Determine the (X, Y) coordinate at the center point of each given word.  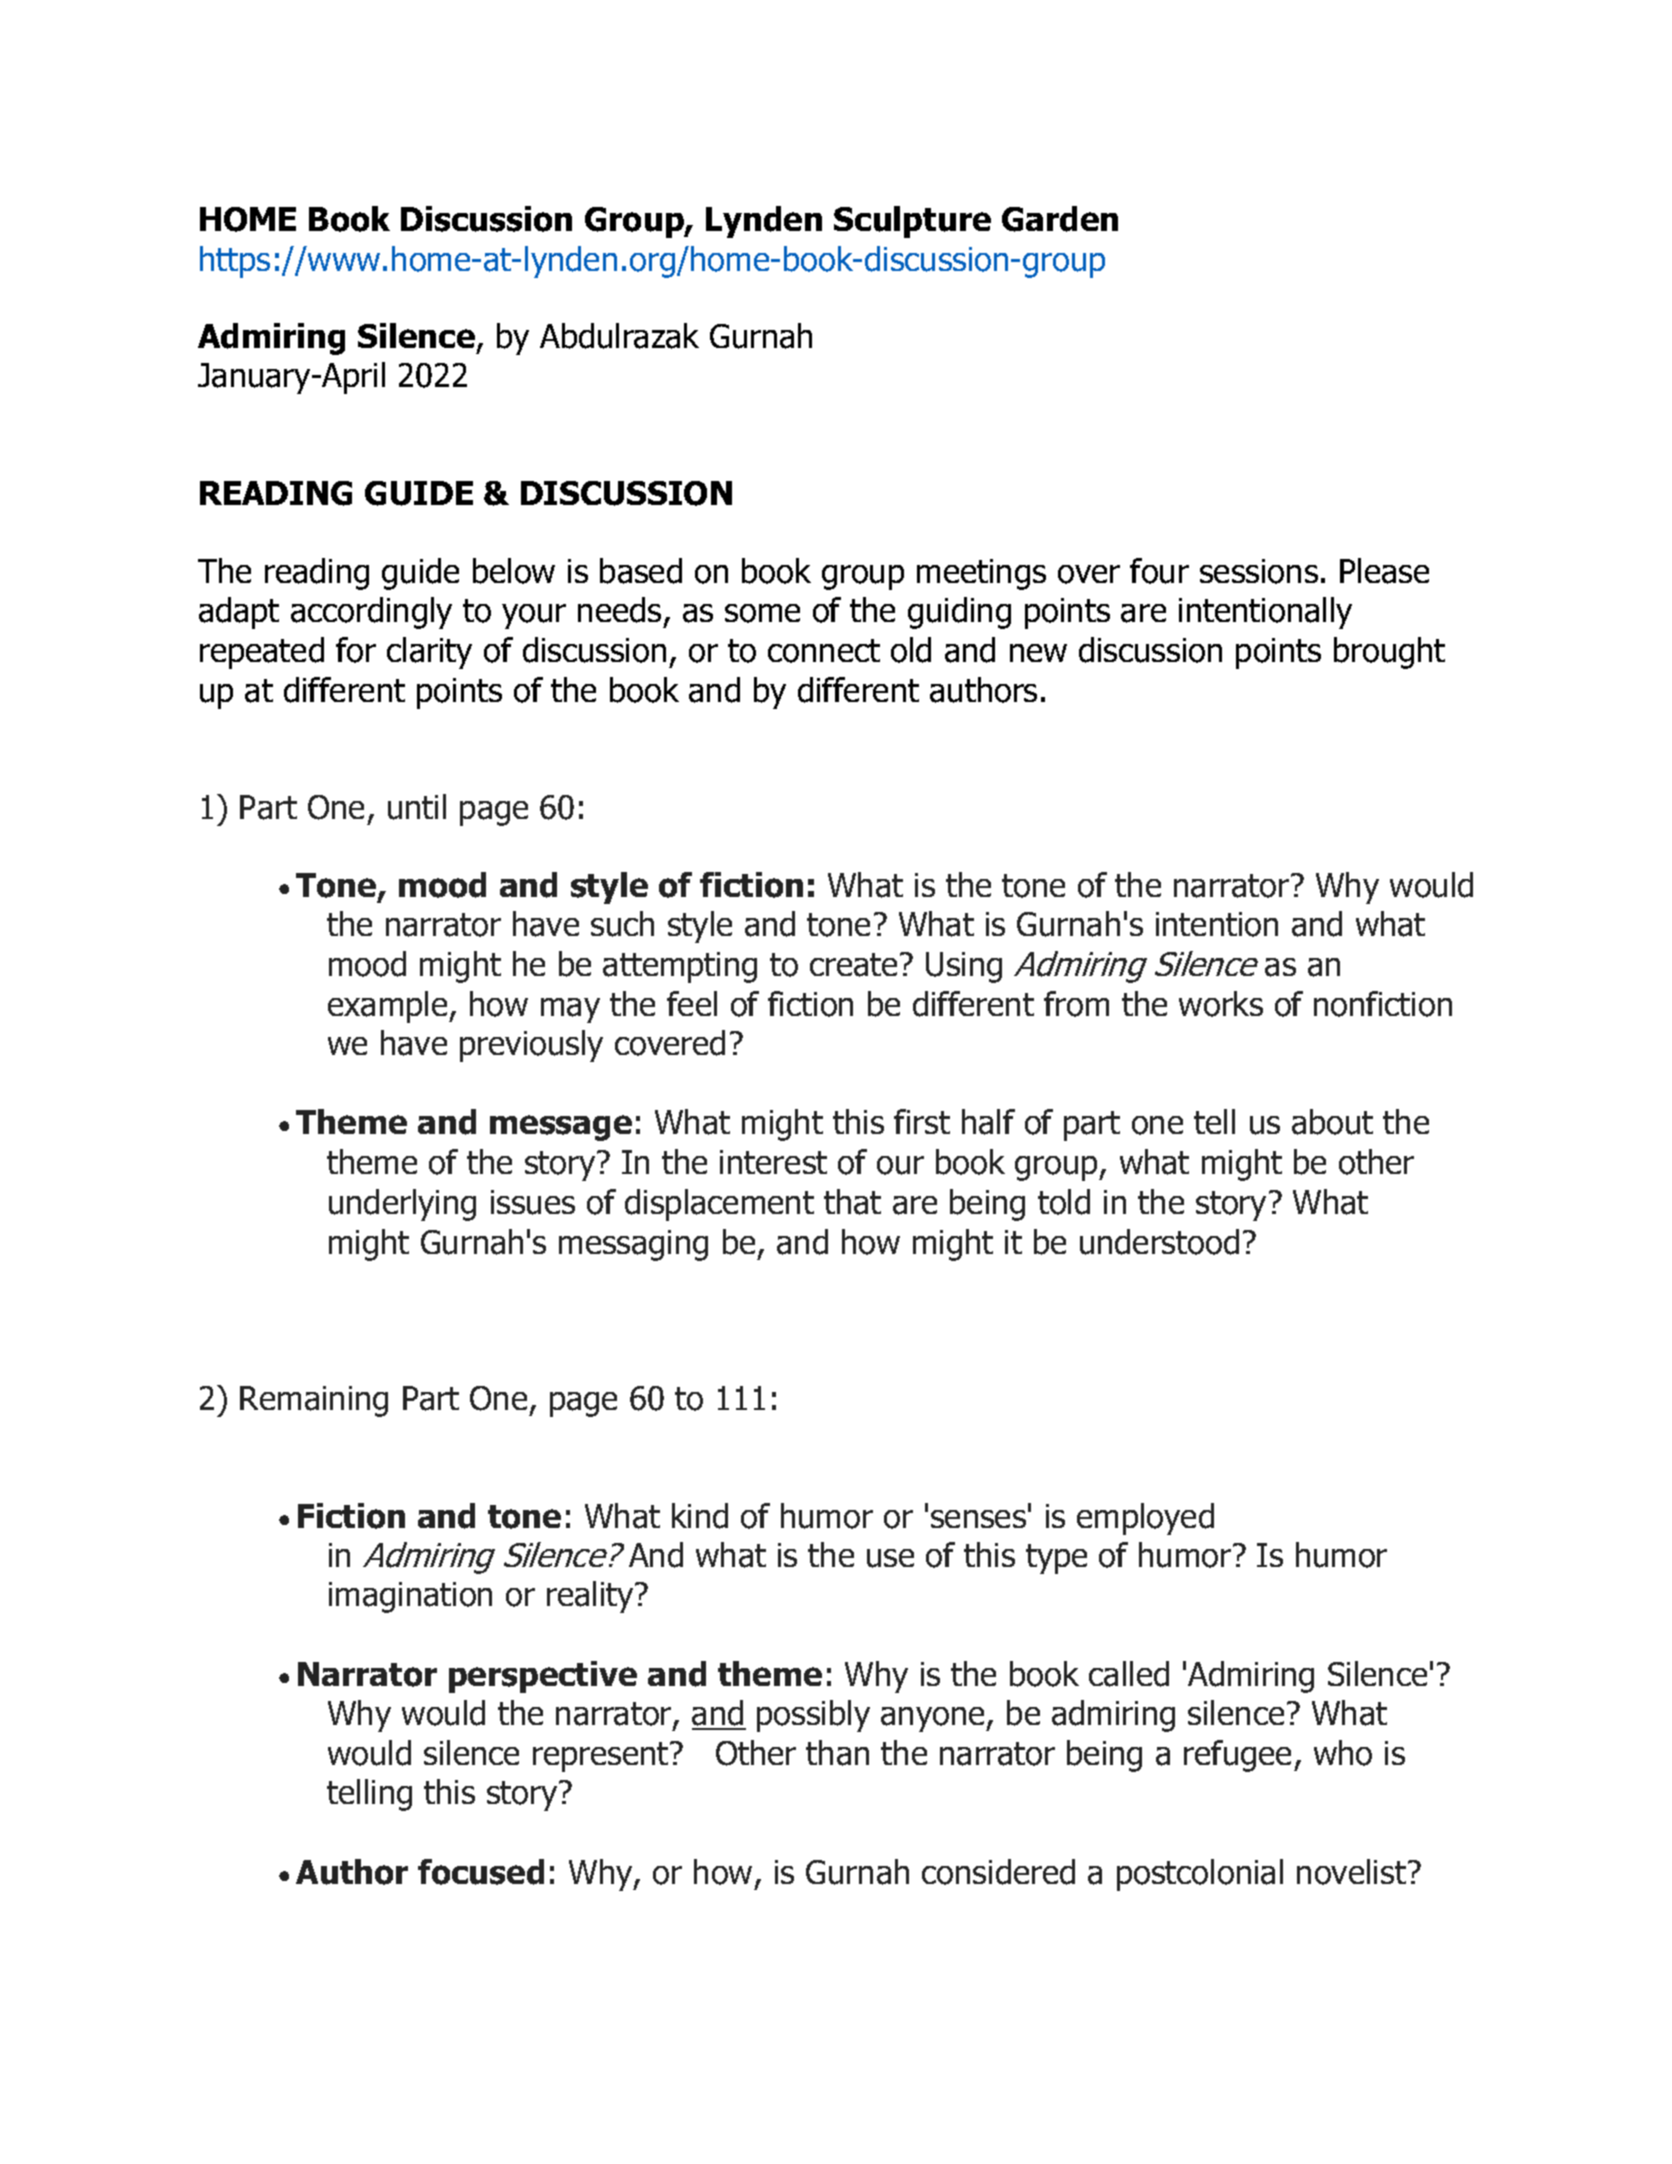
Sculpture (912, 222)
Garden (1060, 219)
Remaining (314, 1401)
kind (700, 1516)
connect (824, 651)
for (356, 650)
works (1221, 1004)
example (389, 1007)
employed (1145, 1519)
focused (481, 1872)
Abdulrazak (619, 336)
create (853, 965)
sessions (1259, 571)
